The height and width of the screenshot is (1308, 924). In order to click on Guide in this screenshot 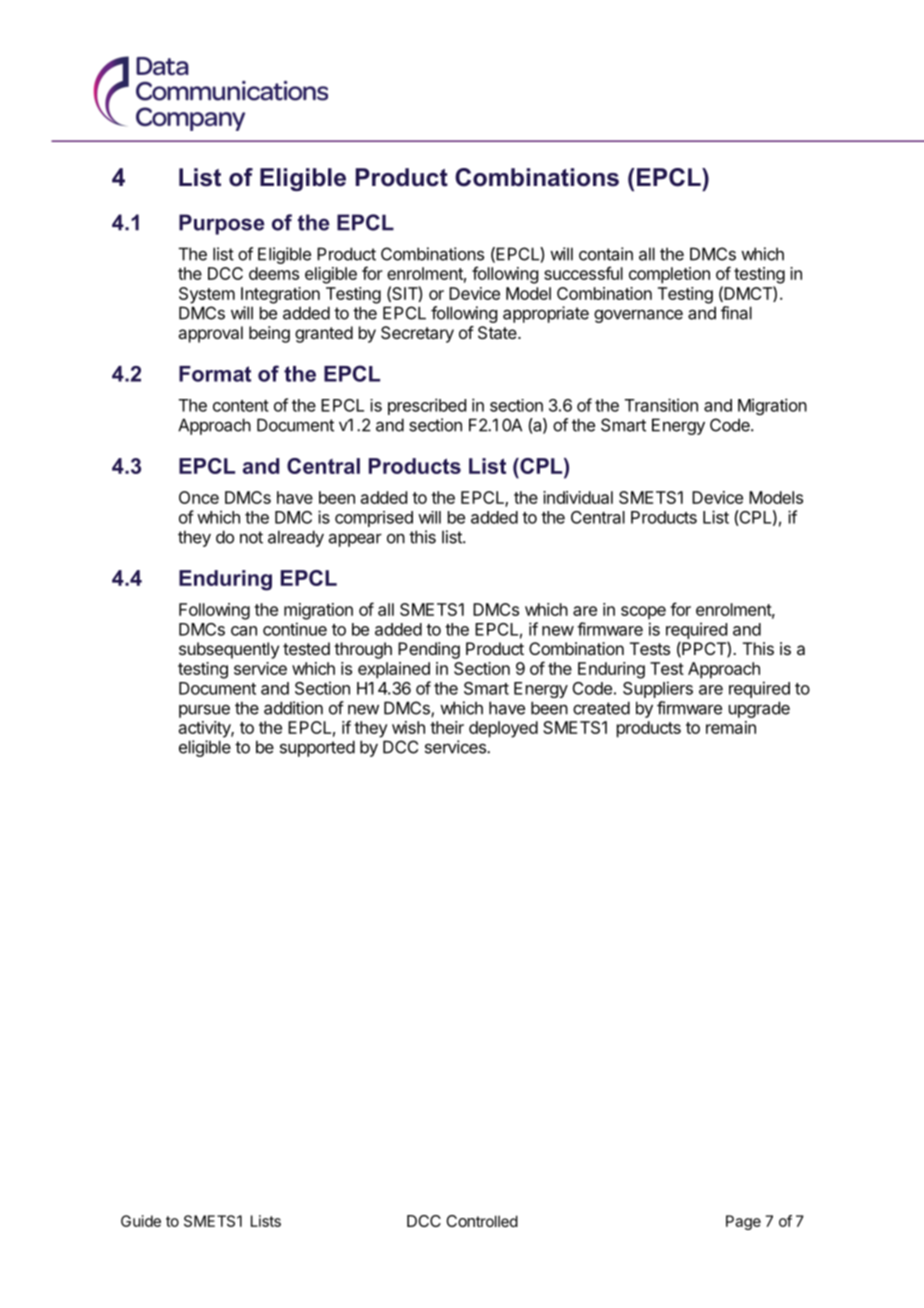, I will do `click(141, 1221)`.
